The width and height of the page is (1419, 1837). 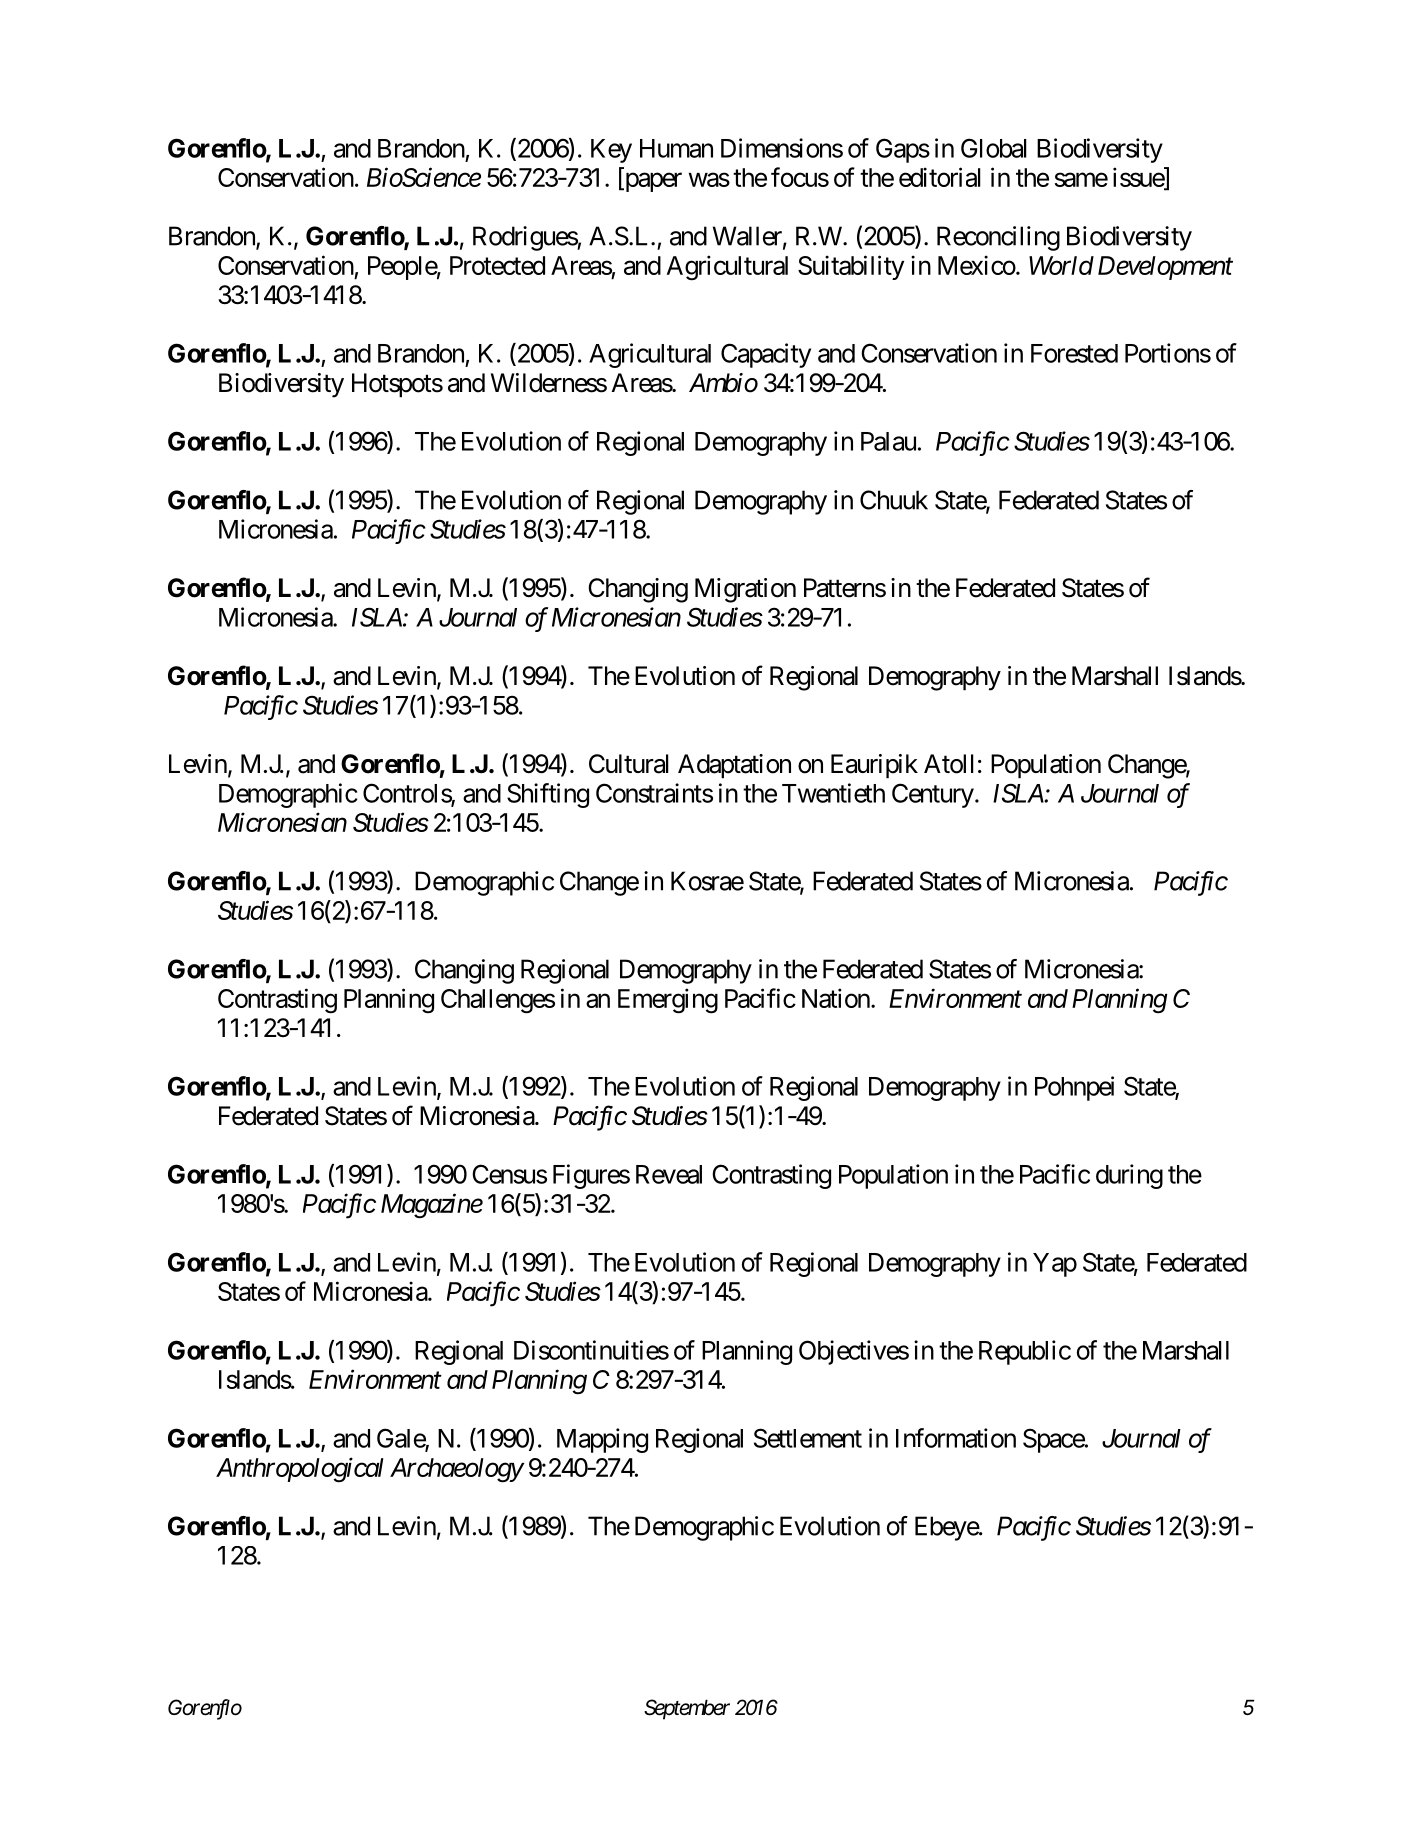 I want to click on Shifting, so click(x=548, y=795).
